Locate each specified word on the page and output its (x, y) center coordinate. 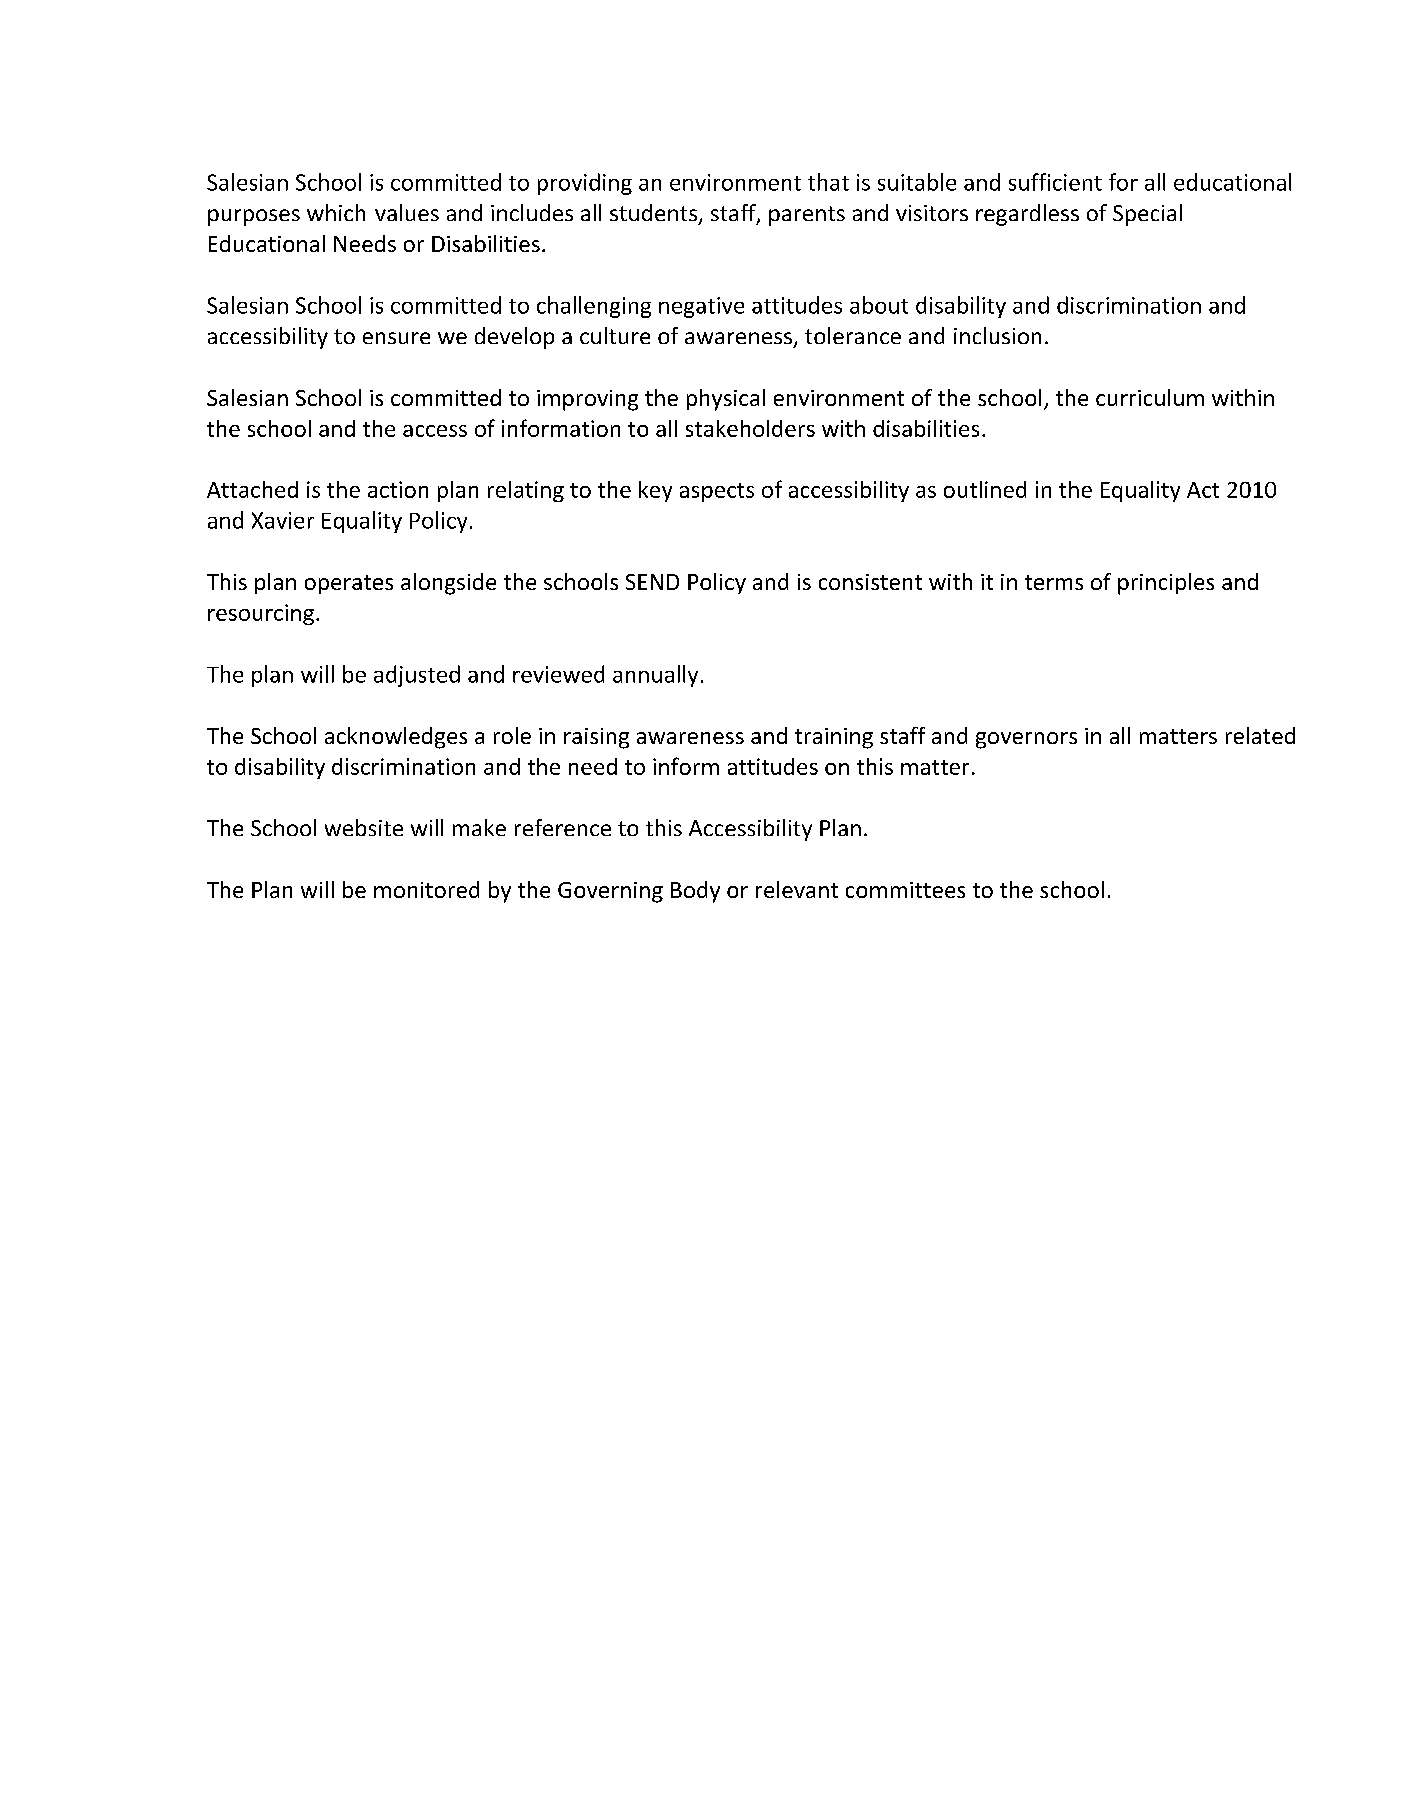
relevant (797, 889)
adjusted (417, 676)
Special (1147, 215)
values (407, 212)
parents (807, 216)
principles (1166, 584)
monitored (426, 889)
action (398, 489)
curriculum (1150, 397)
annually (655, 676)
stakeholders (750, 428)
